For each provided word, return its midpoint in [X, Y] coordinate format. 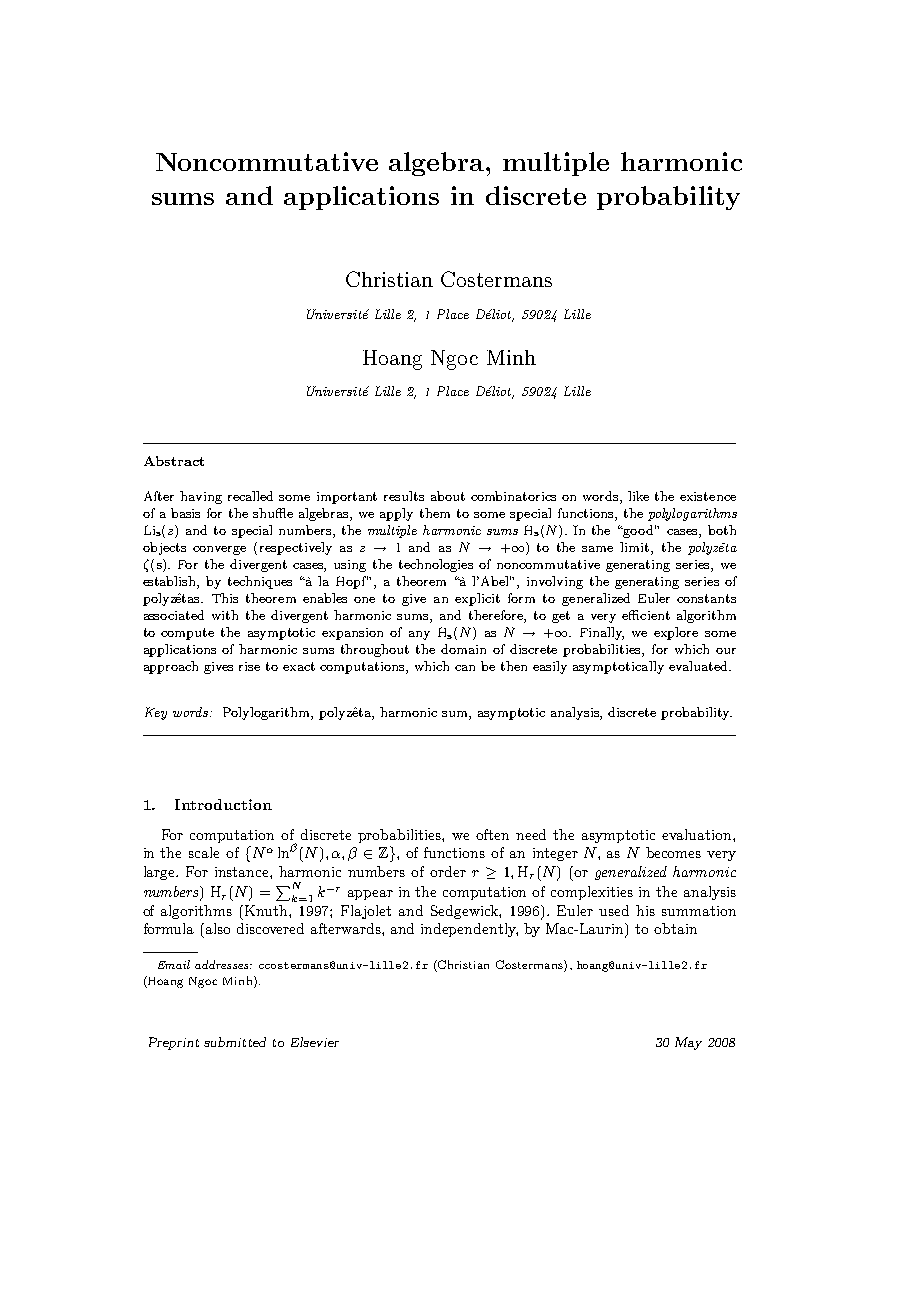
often [492, 834]
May [688, 1043]
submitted [235, 1042]
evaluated [699, 666]
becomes [673, 852]
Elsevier [315, 1042]
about [448, 496]
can [465, 668]
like [638, 496]
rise [249, 666]
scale [204, 852]
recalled [250, 496]
